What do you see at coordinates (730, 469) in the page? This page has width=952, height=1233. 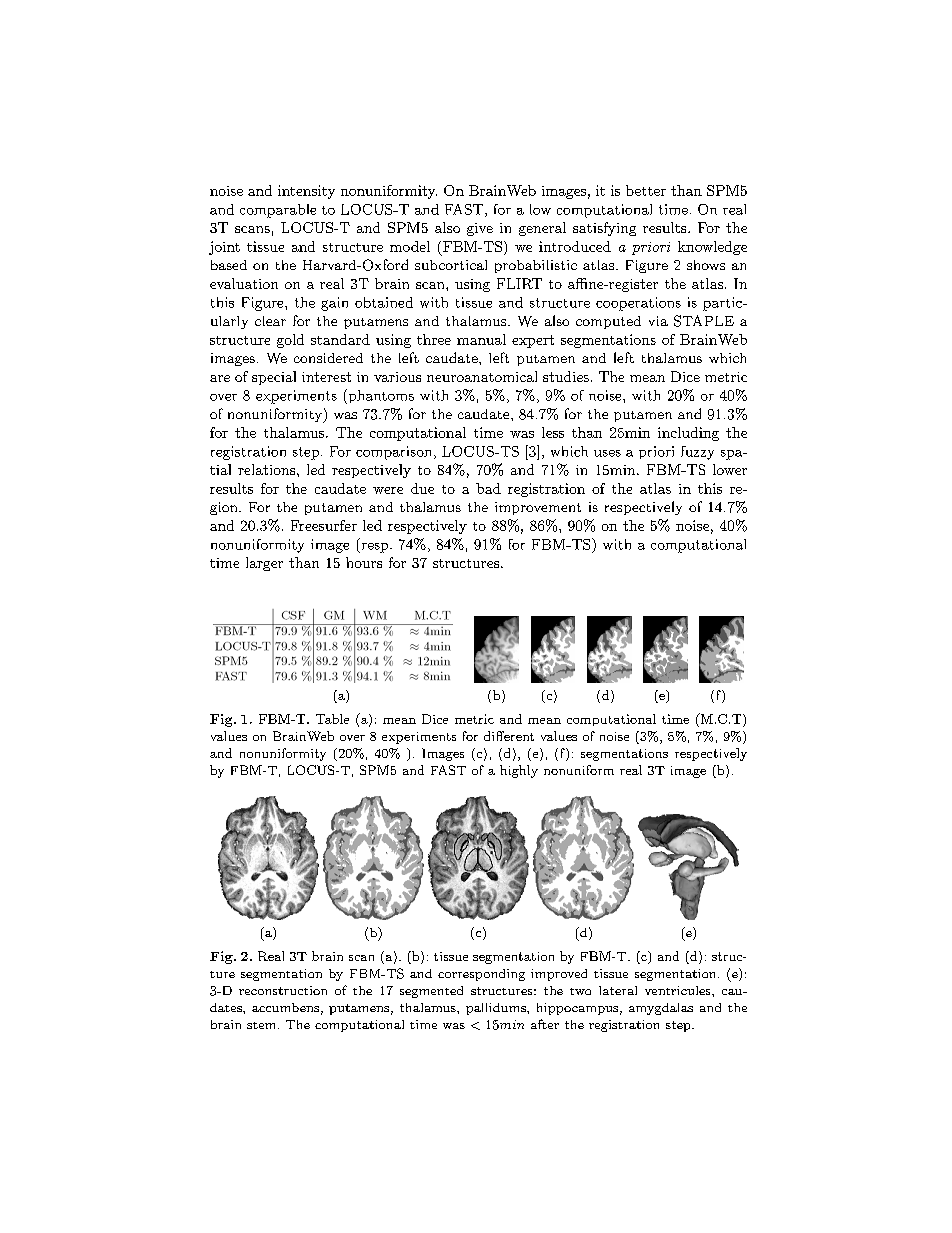 I see `lower` at bounding box center [730, 469].
